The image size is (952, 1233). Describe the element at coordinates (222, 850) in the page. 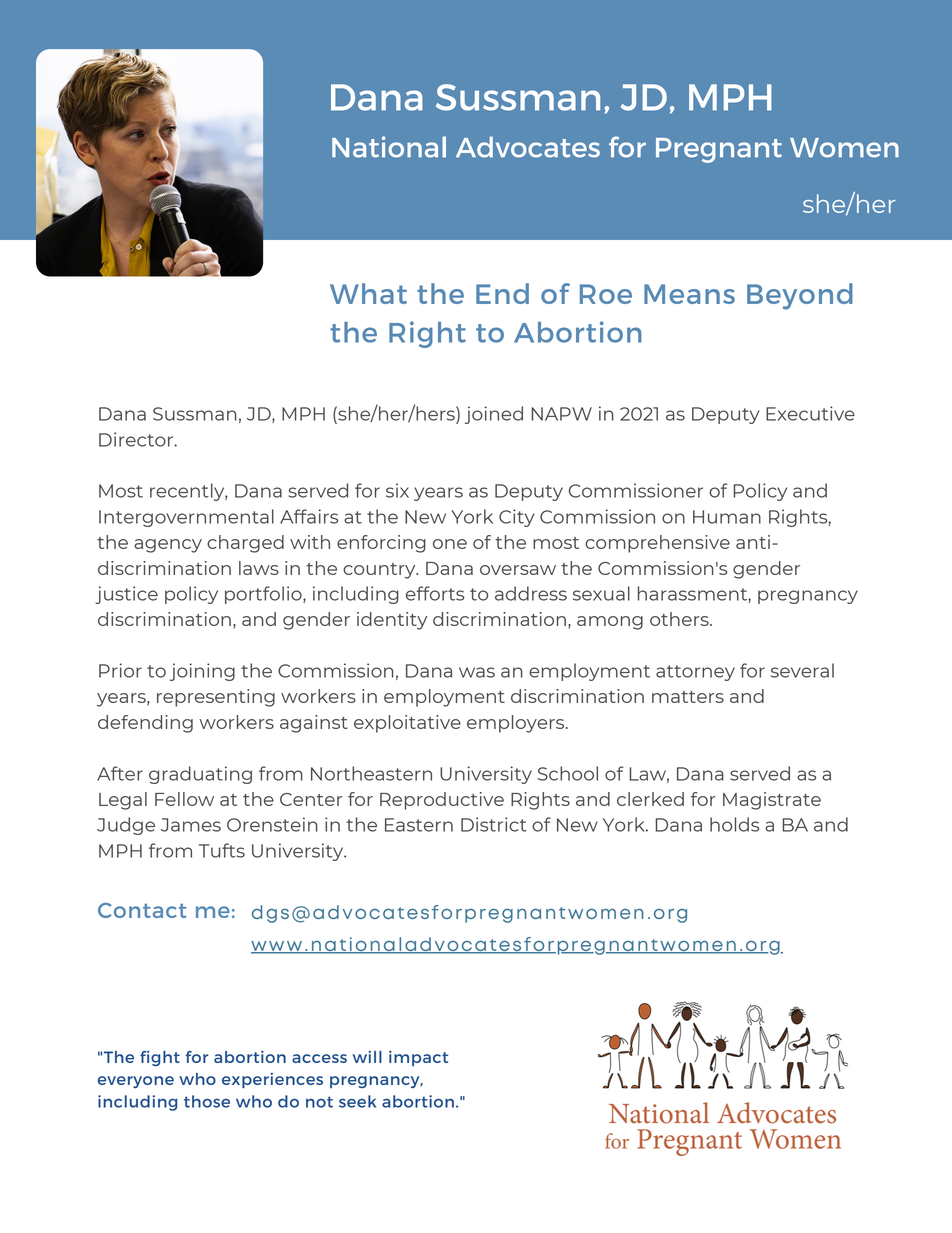

I see `Tufts` at that location.
